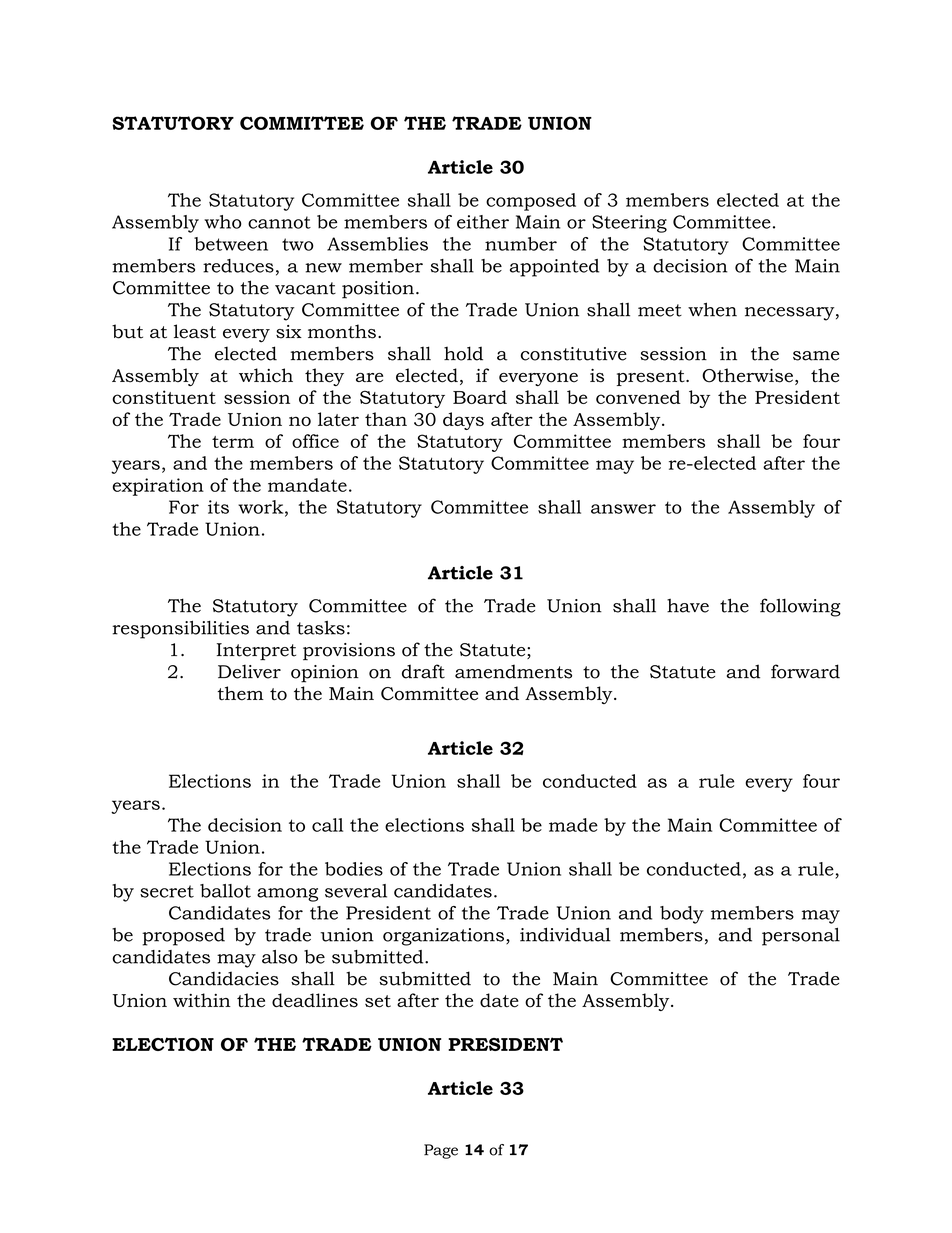 The height and width of the image is (1233, 952). What do you see at coordinates (218, 507) in the image?
I see `its` at bounding box center [218, 507].
